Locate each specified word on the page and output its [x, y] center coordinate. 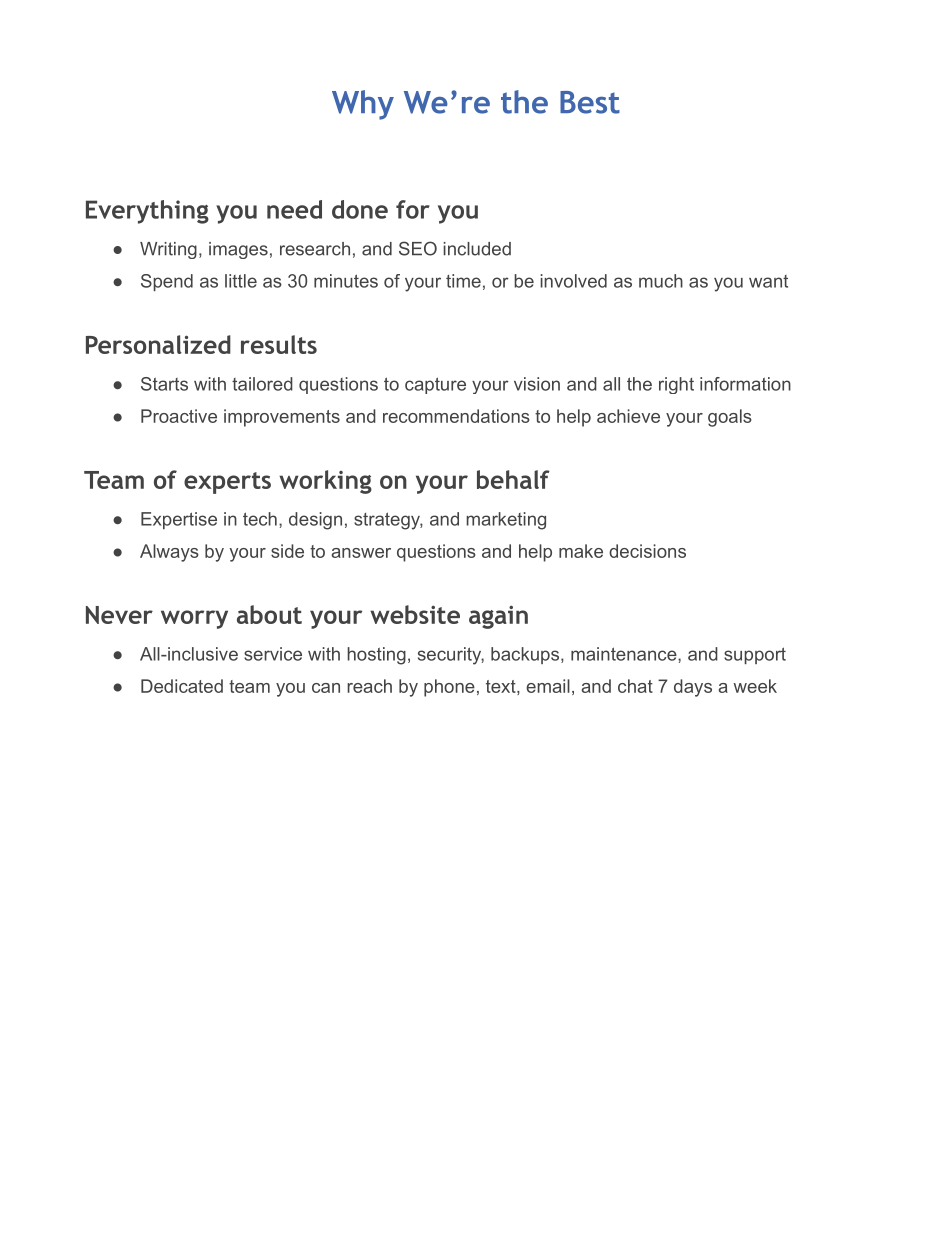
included [477, 249]
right [676, 385]
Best [590, 102]
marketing [506, 521]
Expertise [179, 520]
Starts [164, 384]
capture [435, 385]
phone [449, 688]
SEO [418, 248]
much [661, 281]
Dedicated [182, 686]
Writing [168, 250]
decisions [647, 551]
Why [363, 105]
